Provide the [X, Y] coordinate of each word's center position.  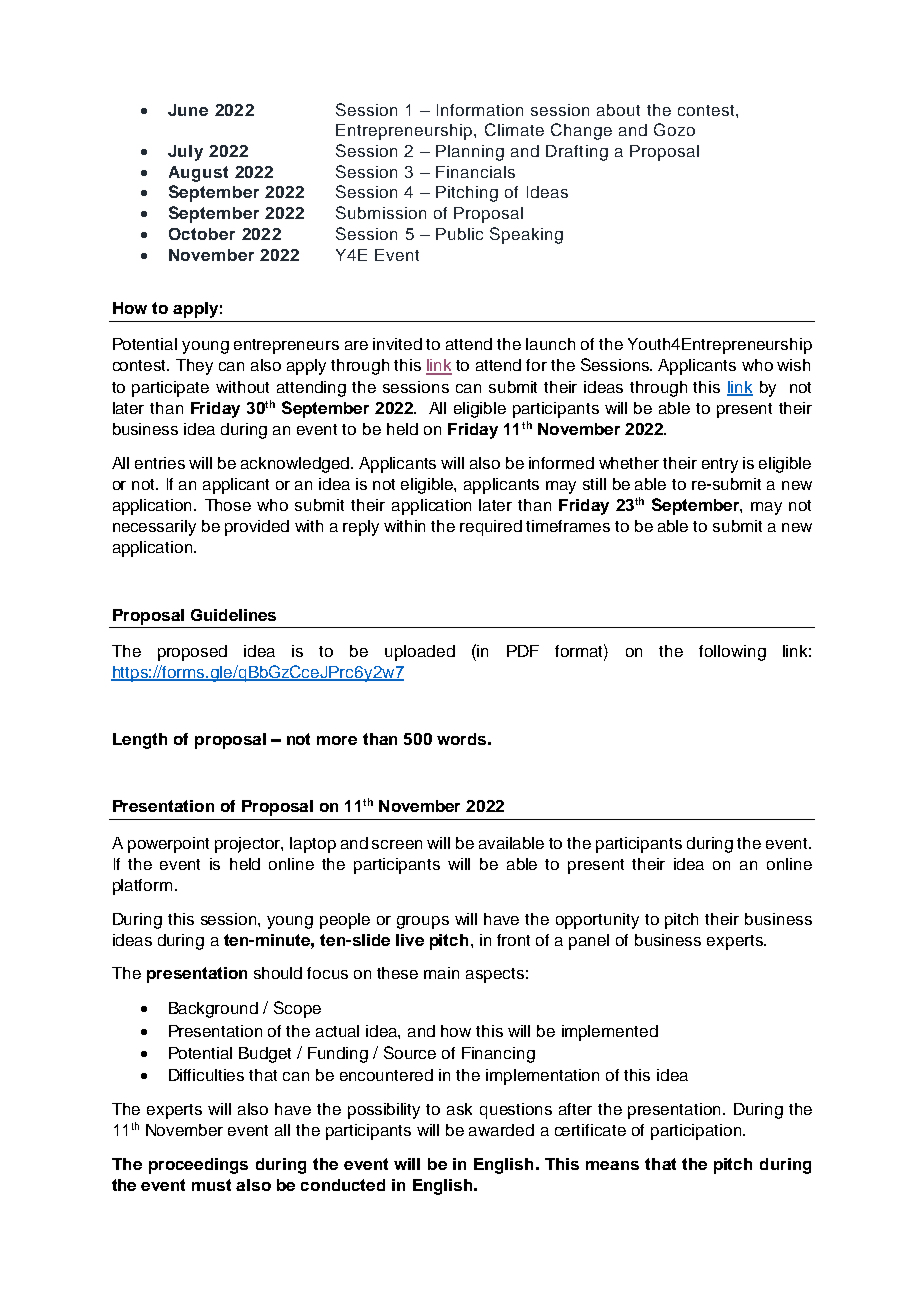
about [618, 110]
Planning [470, 153]
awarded [501, 1130]
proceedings [198, 1166]
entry [720, 465]
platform [142, 887]
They [194, 367]
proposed [192, 653]
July [185, 153]
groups [423, 922]
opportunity [597, 921]
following [732, 653]
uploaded [420, 653]
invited [397, 344]
